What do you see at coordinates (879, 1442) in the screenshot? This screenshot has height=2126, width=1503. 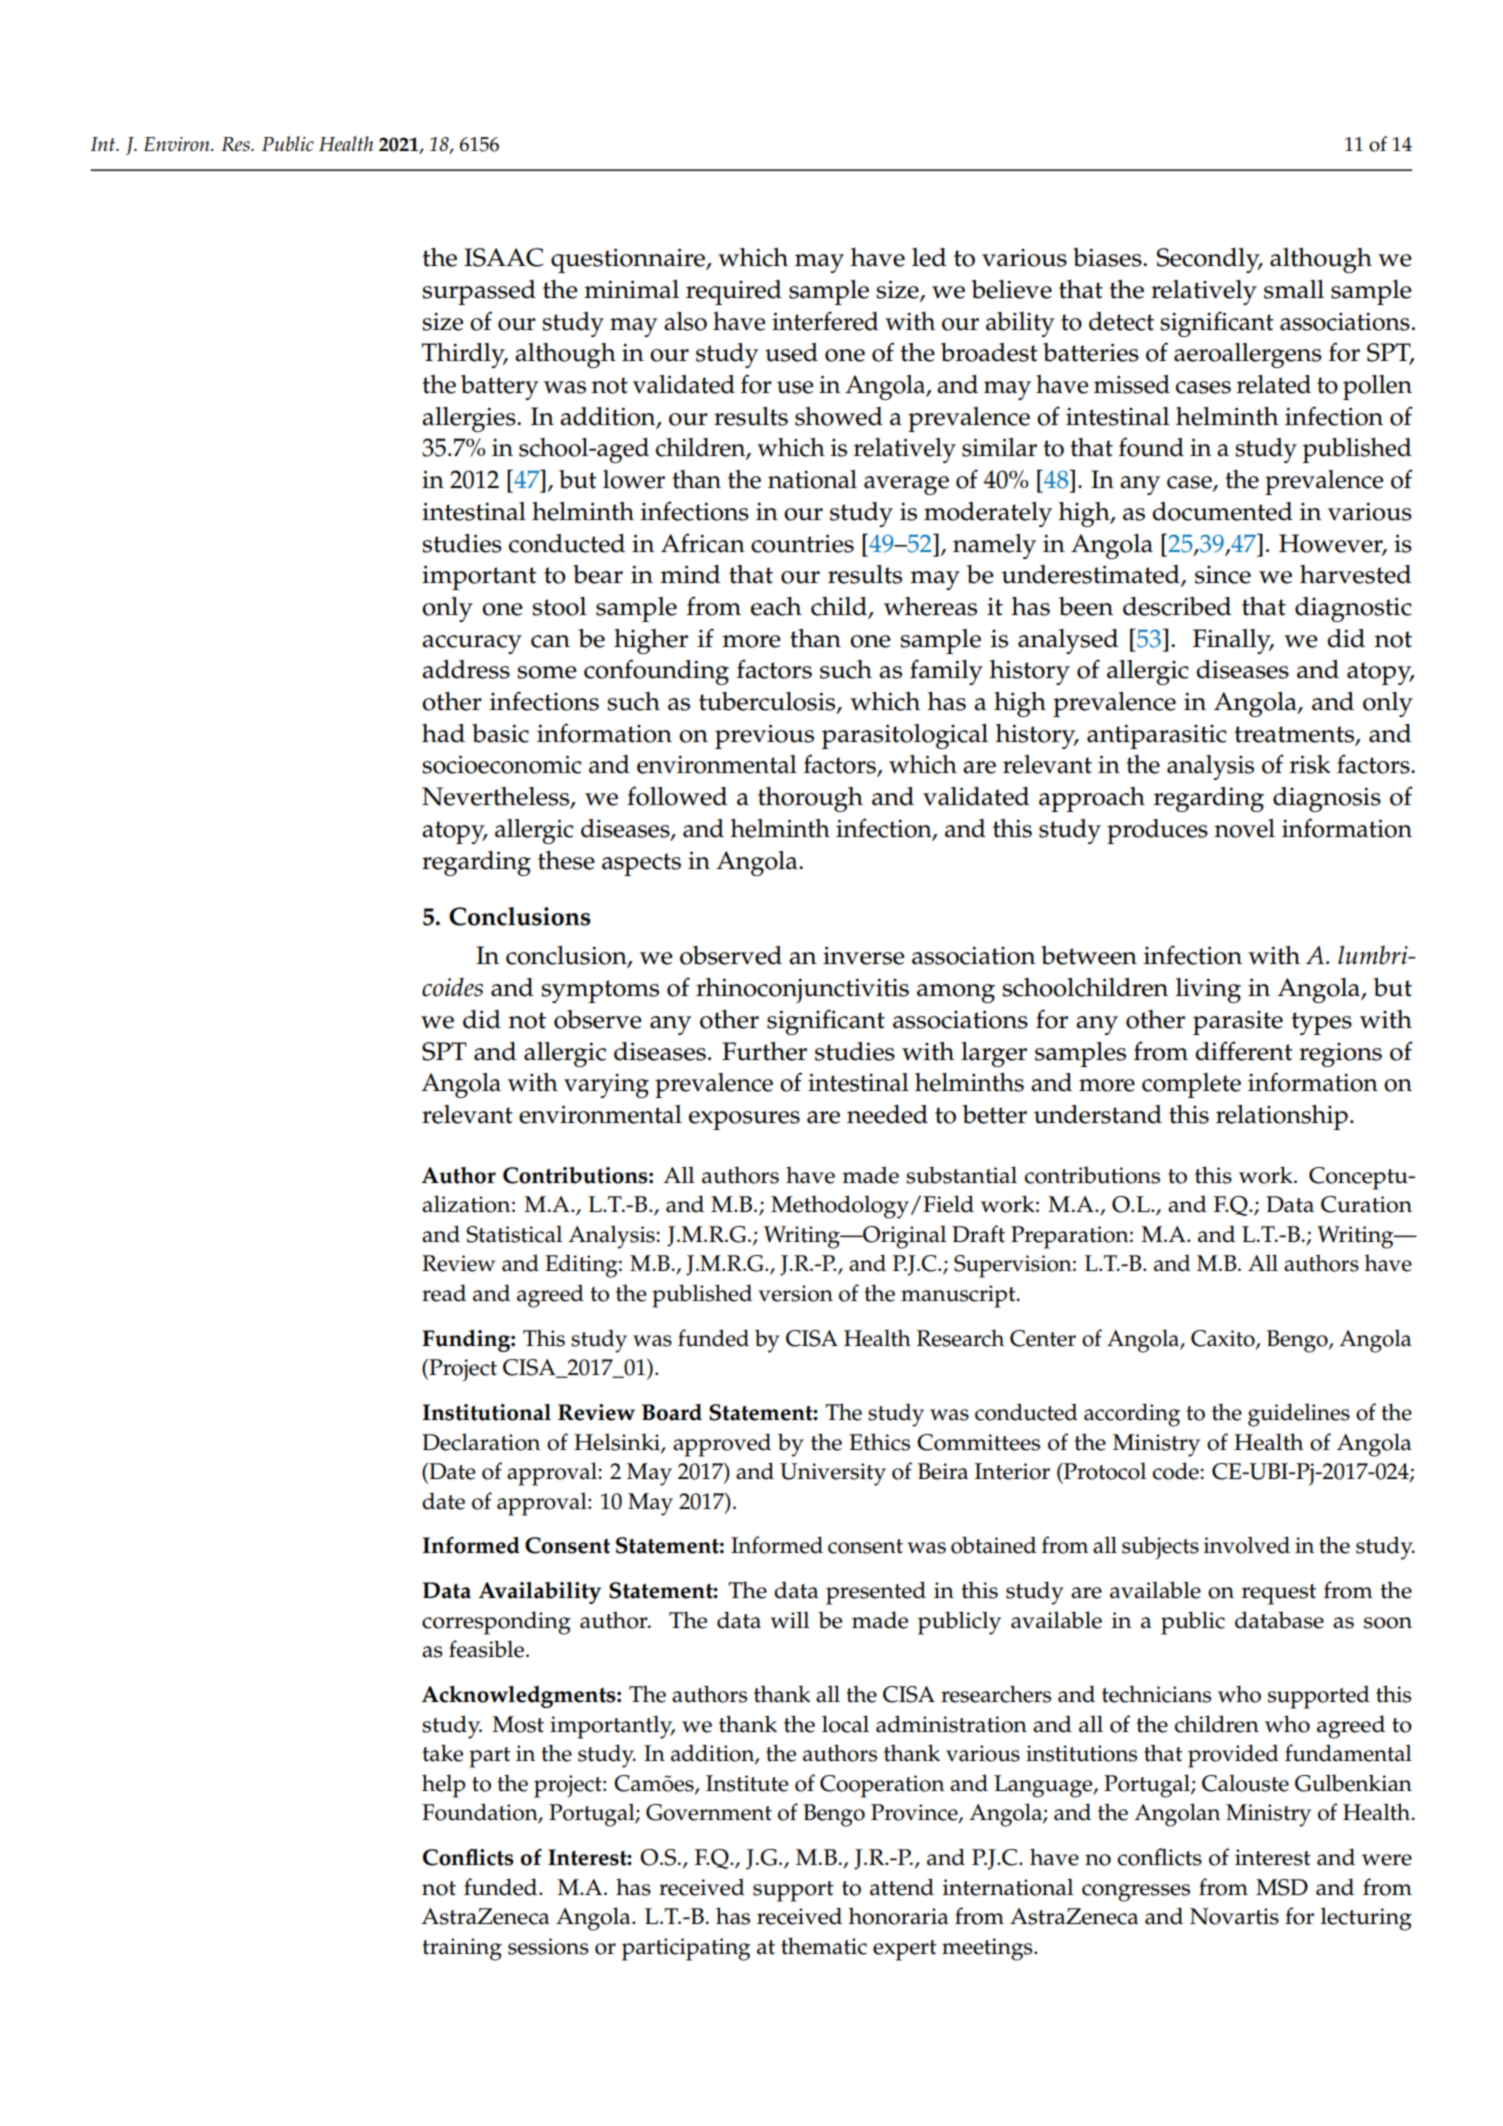 I see `Ethics` at bounding box center [879, 1442].
